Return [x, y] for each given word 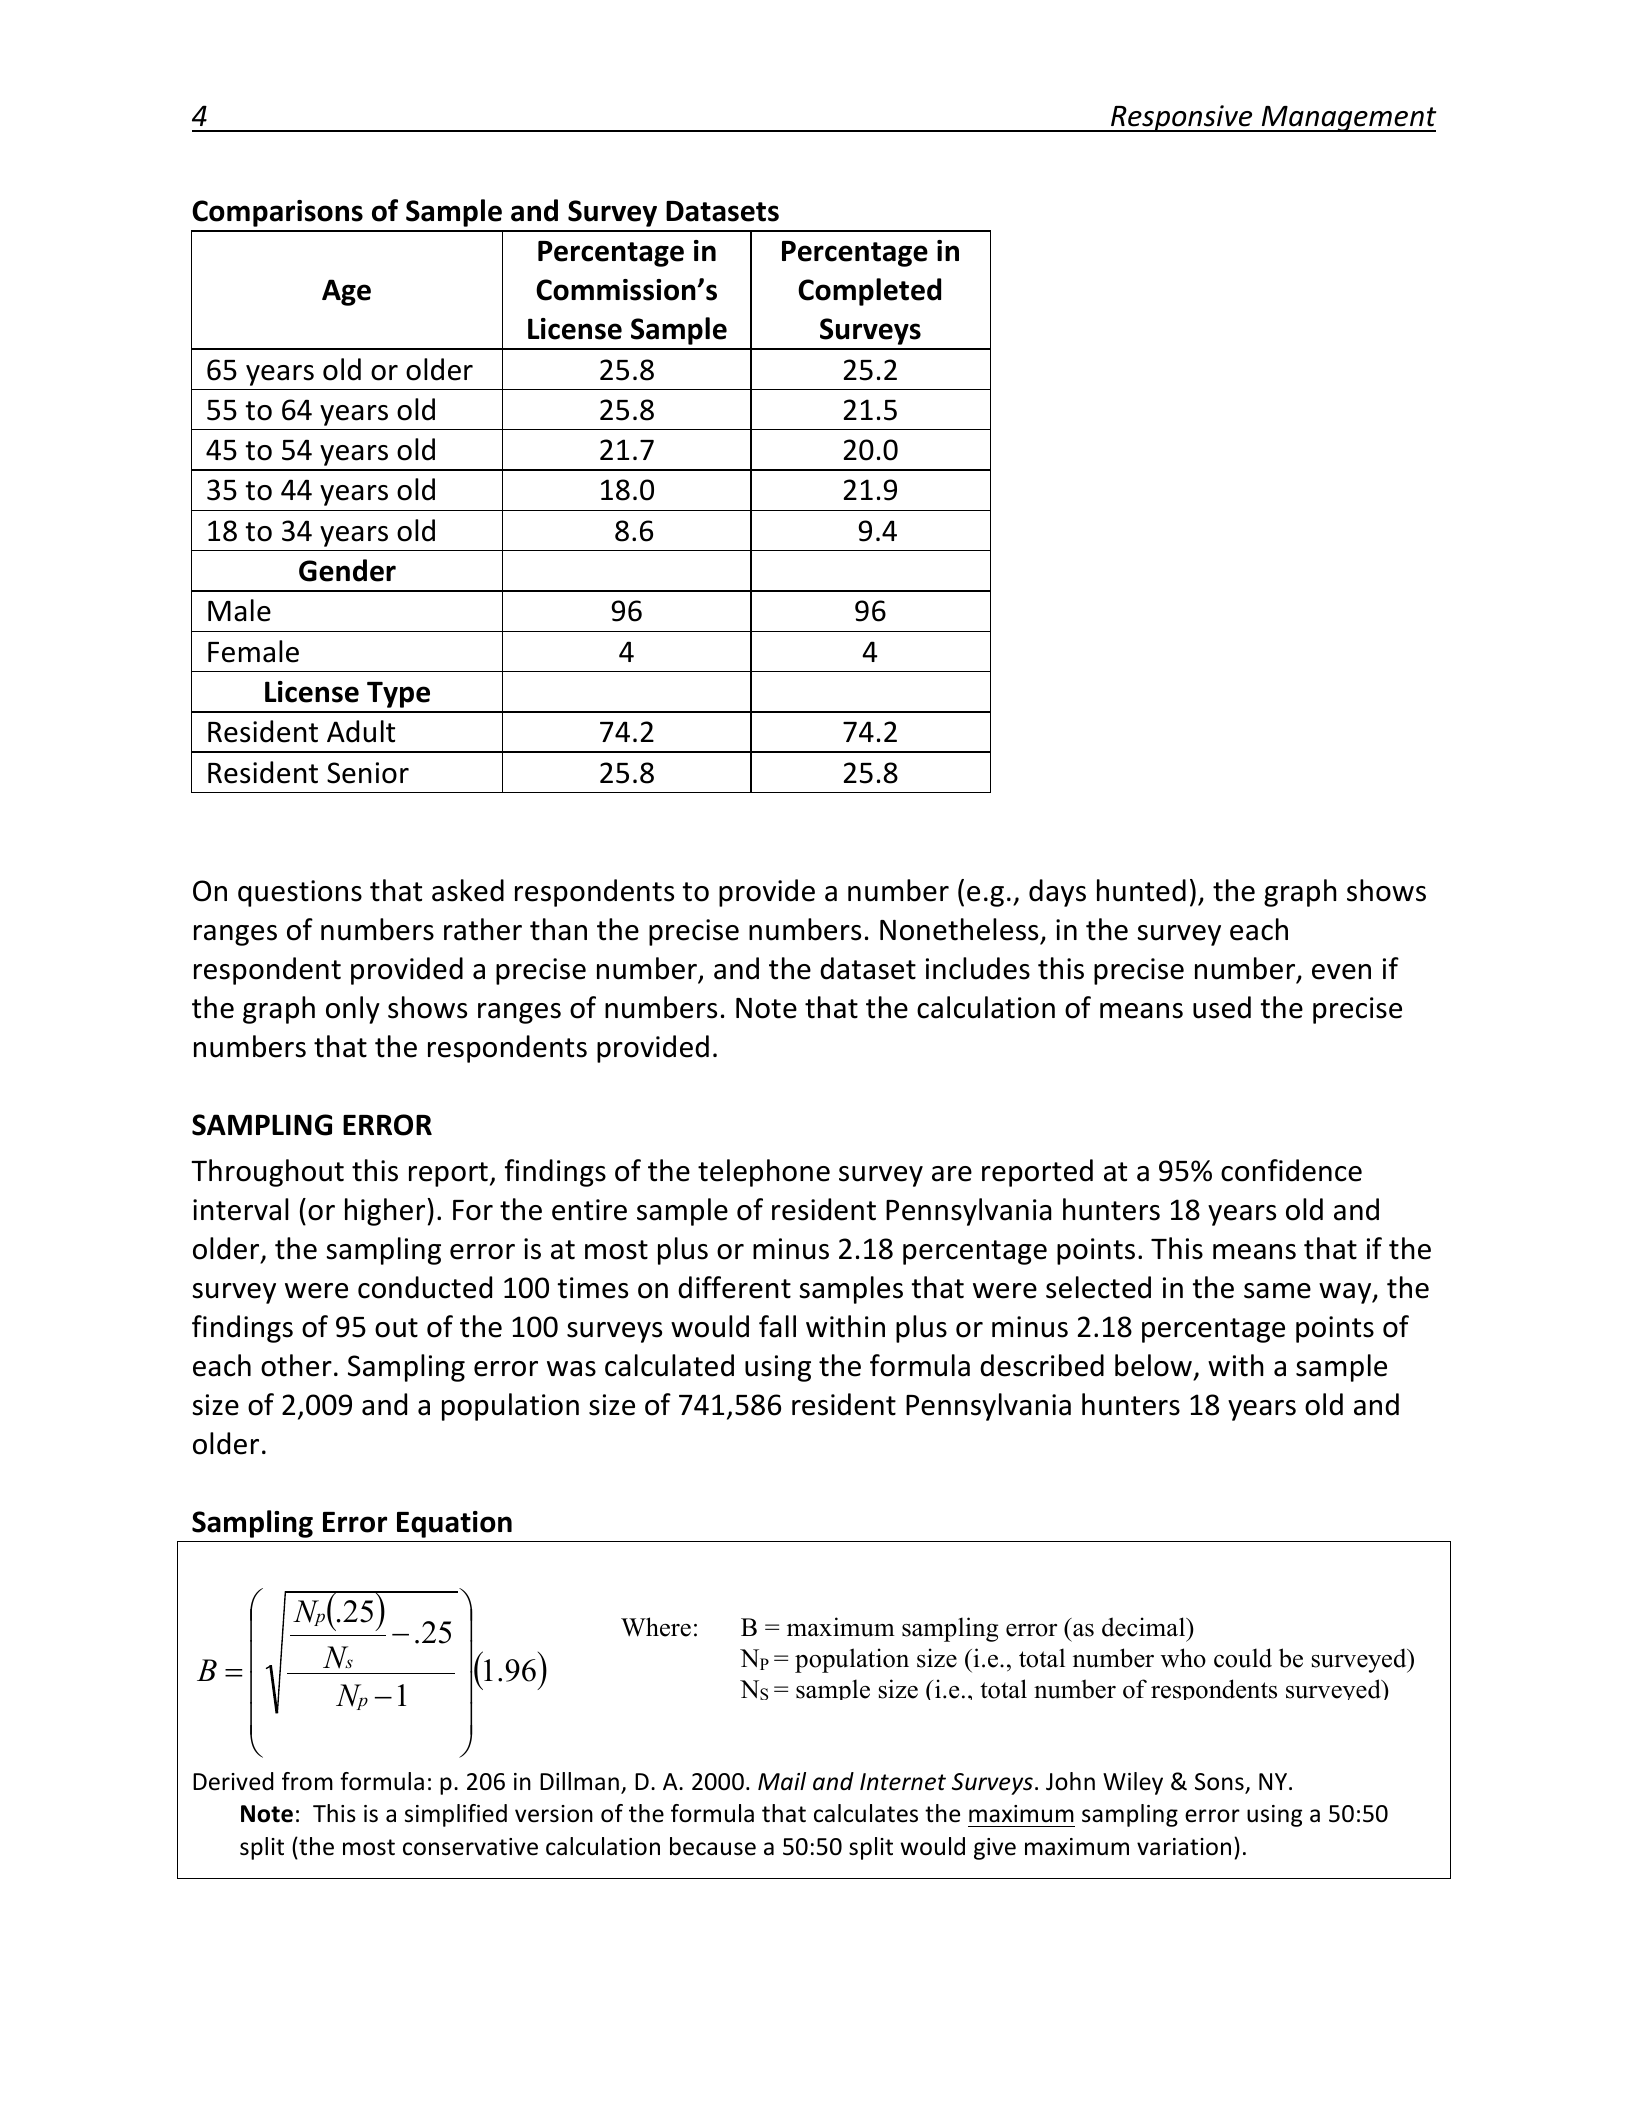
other [296, 1365]
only [353, 1010]
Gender [347, 570]
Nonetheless [959, 929]
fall [777, 1326]
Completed [869, 292]
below [1153, 1365]
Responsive [1182, 118]
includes [978, 968]
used [1222, 1007]
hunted [1141, 890]
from [307, 1781]
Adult [361, 731]
